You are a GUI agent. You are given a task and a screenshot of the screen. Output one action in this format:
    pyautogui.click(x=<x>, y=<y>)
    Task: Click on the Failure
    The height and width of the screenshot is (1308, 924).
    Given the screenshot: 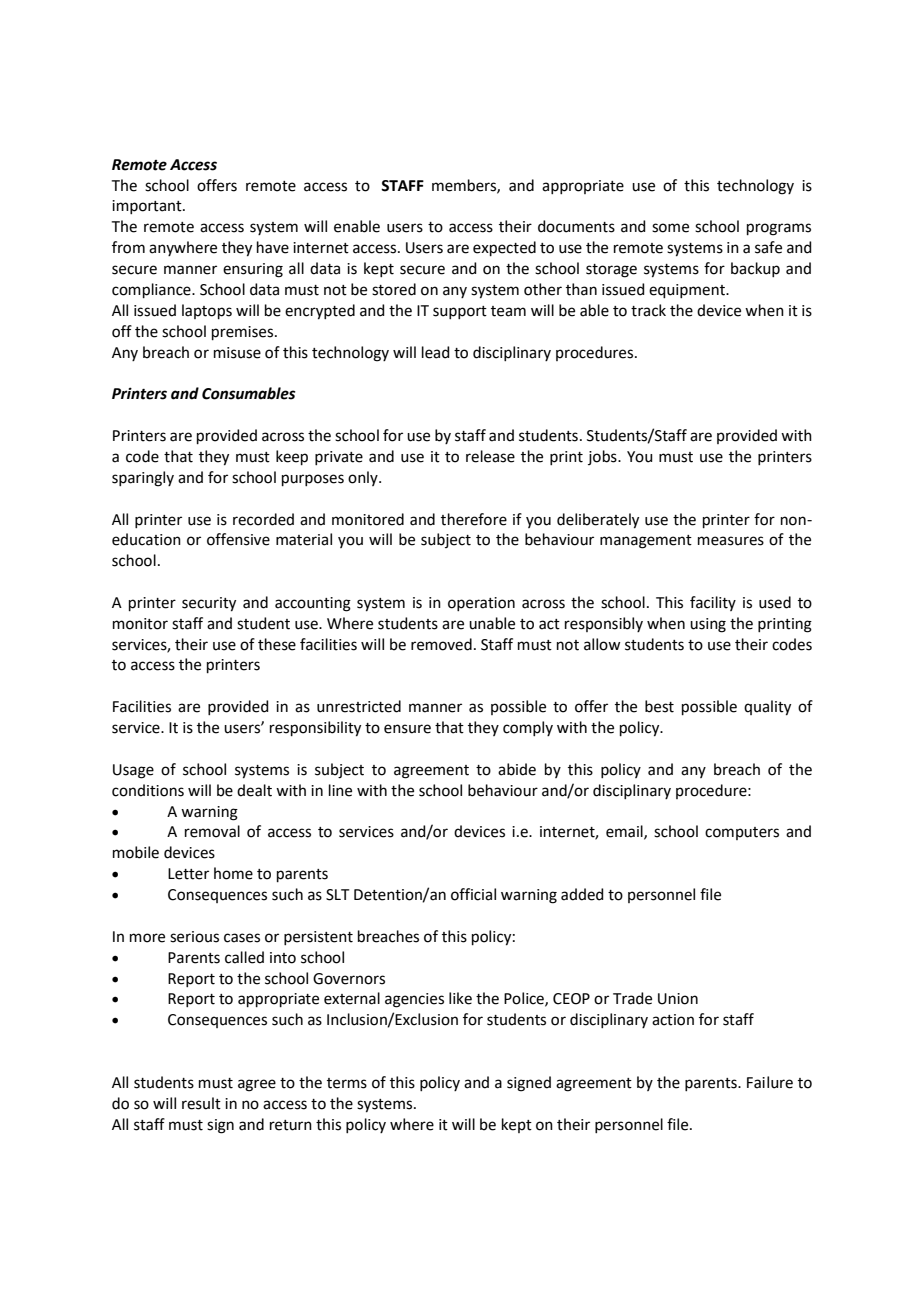 What is the action you would take?
    pyautogui.click(x=770, y=1082)
